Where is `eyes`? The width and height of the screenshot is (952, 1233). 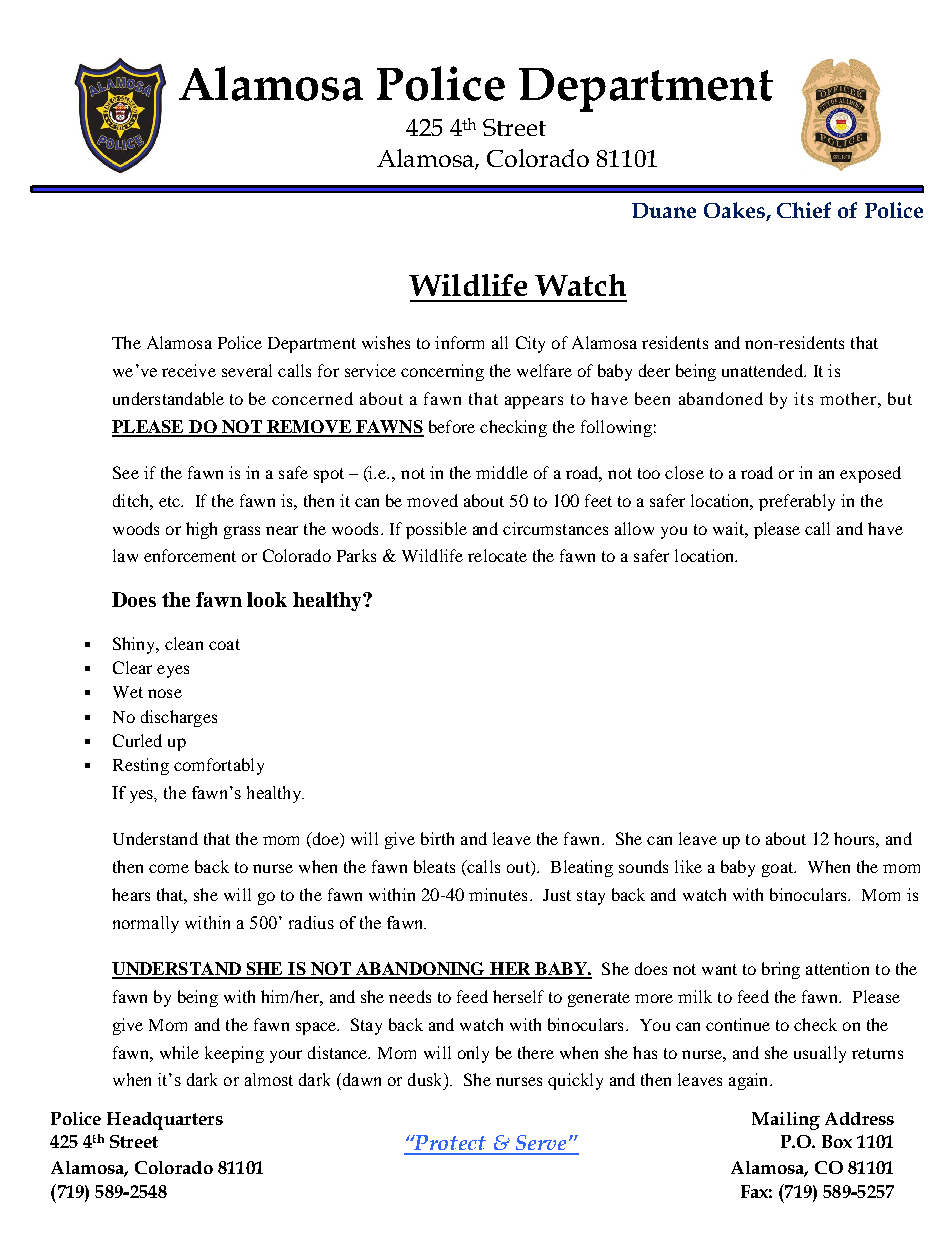
eyes is located at coordinates (173, 671).
